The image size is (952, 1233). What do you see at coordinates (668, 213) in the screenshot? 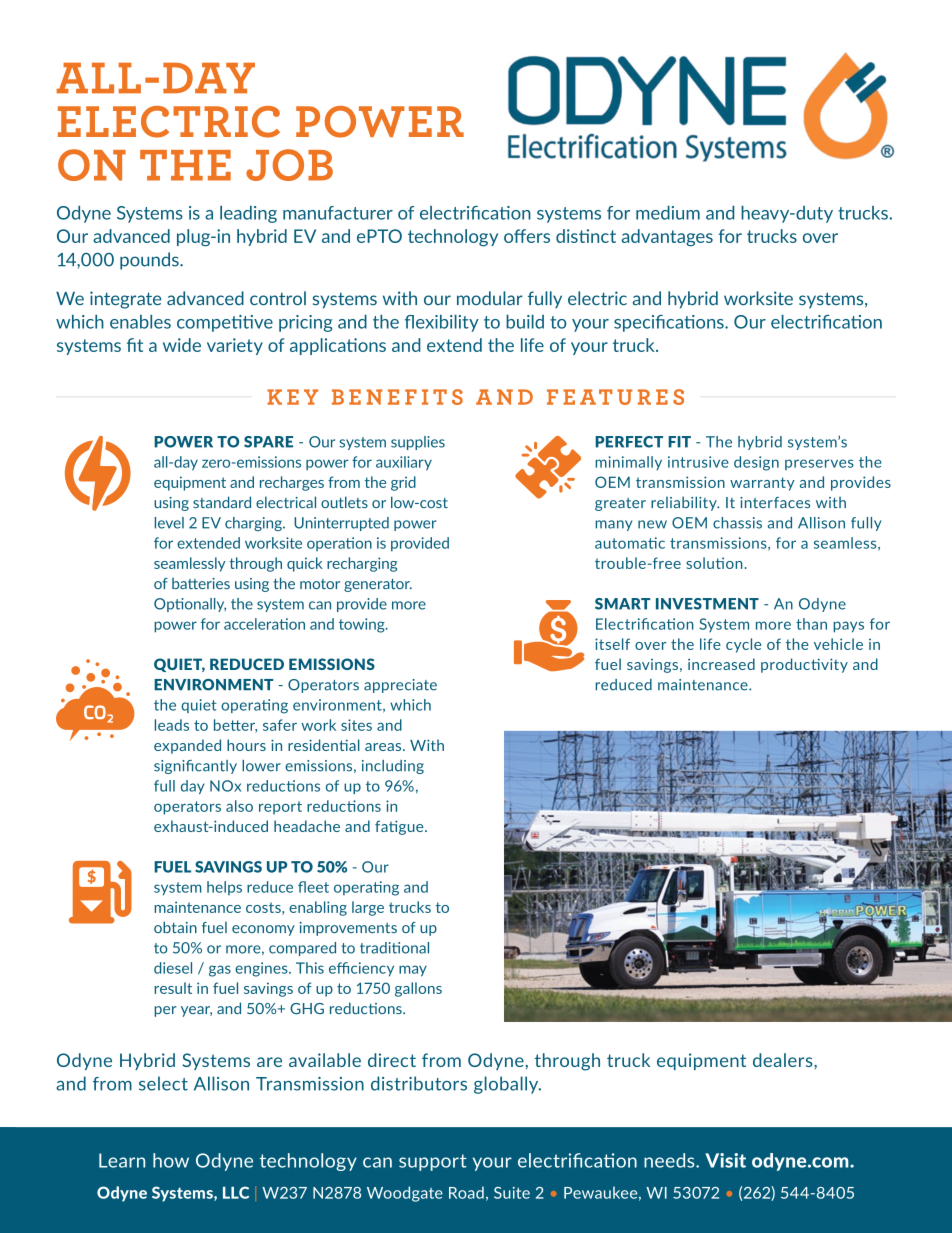
I see `medium` at bounding box center [668, 213].
